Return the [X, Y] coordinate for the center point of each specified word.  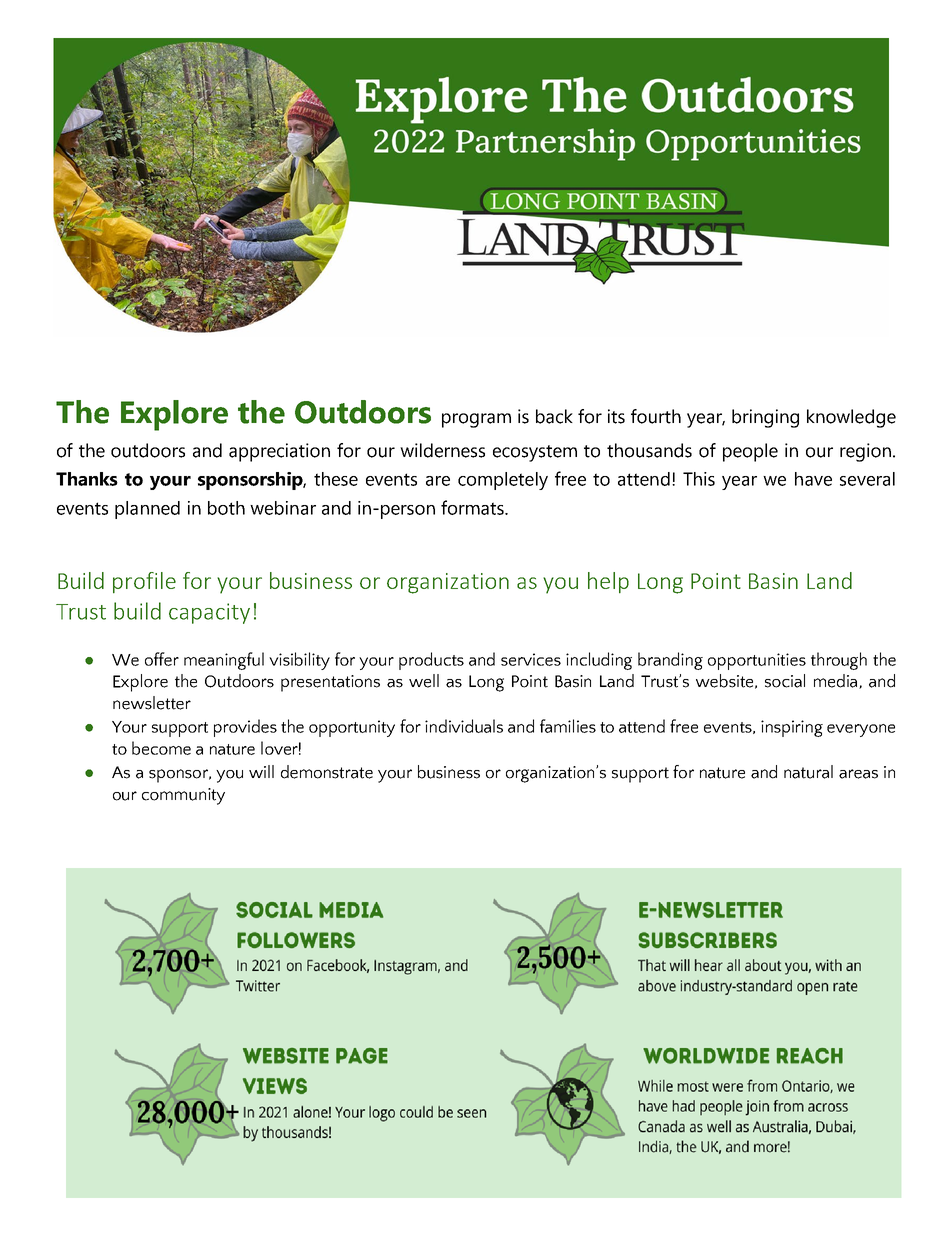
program [476, 420]
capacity [209, 613]
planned [147, 510]
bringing [765, 418]
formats [473, 507]
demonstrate [327, 772]
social [785, 681]
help [608, 583]
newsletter [152, 703]
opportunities [757, 661]
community [183, 796]
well [424, 681]
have [813, 479]
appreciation [279, 452]
